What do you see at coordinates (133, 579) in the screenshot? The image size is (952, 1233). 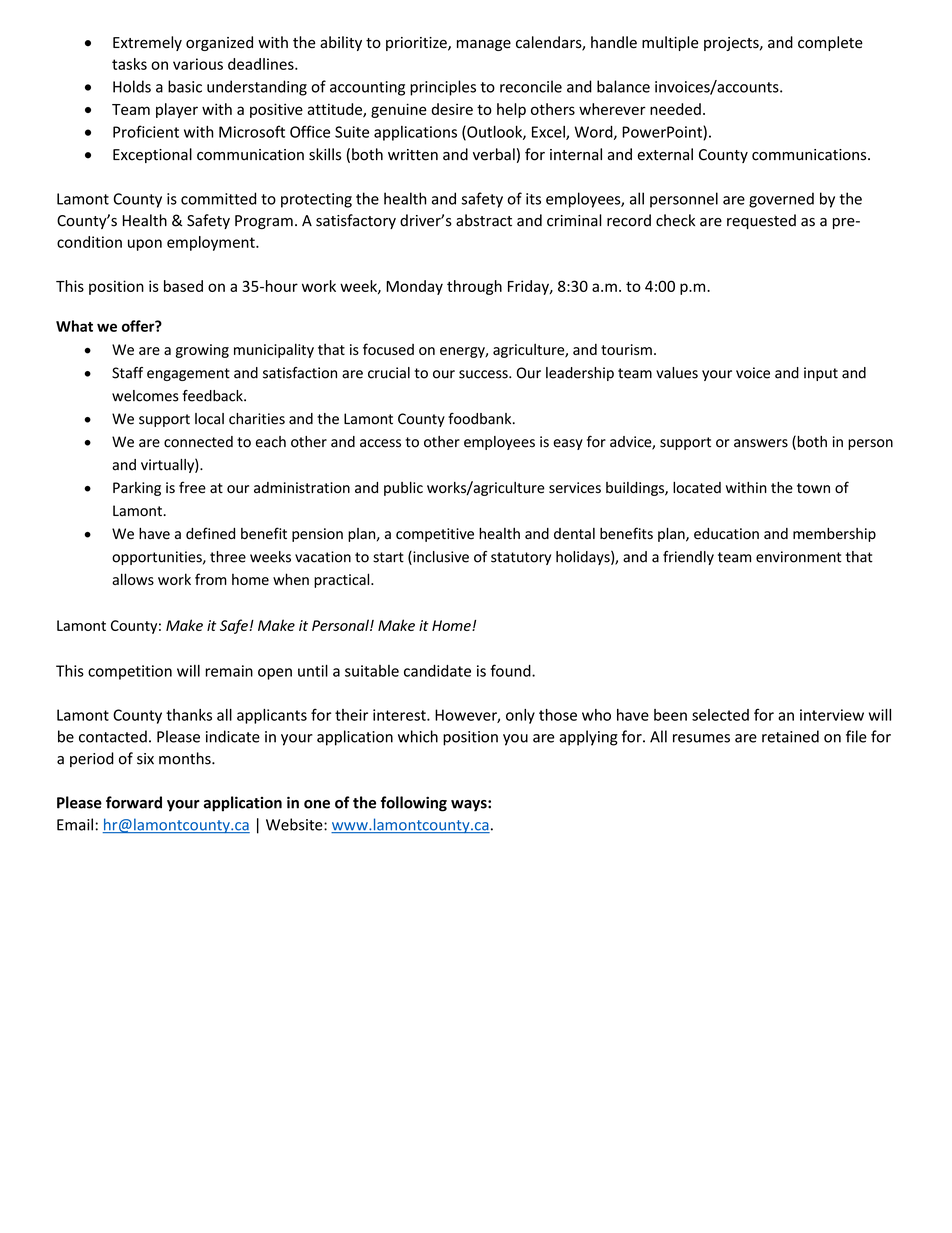 I see `allows` at bounding box center [133, 579].
